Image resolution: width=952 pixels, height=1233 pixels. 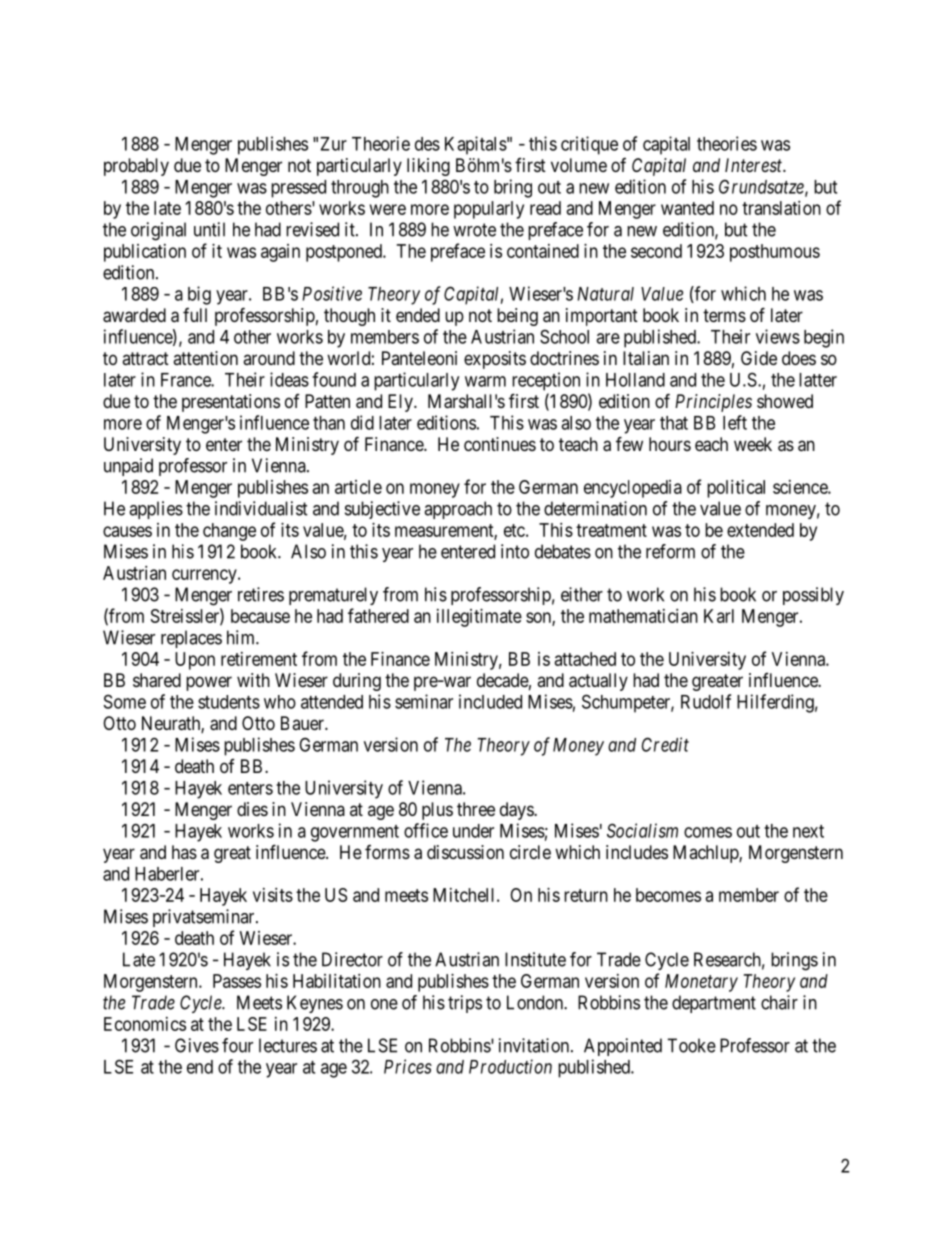 I want to click on Karl, so click(x=719, y=616).
